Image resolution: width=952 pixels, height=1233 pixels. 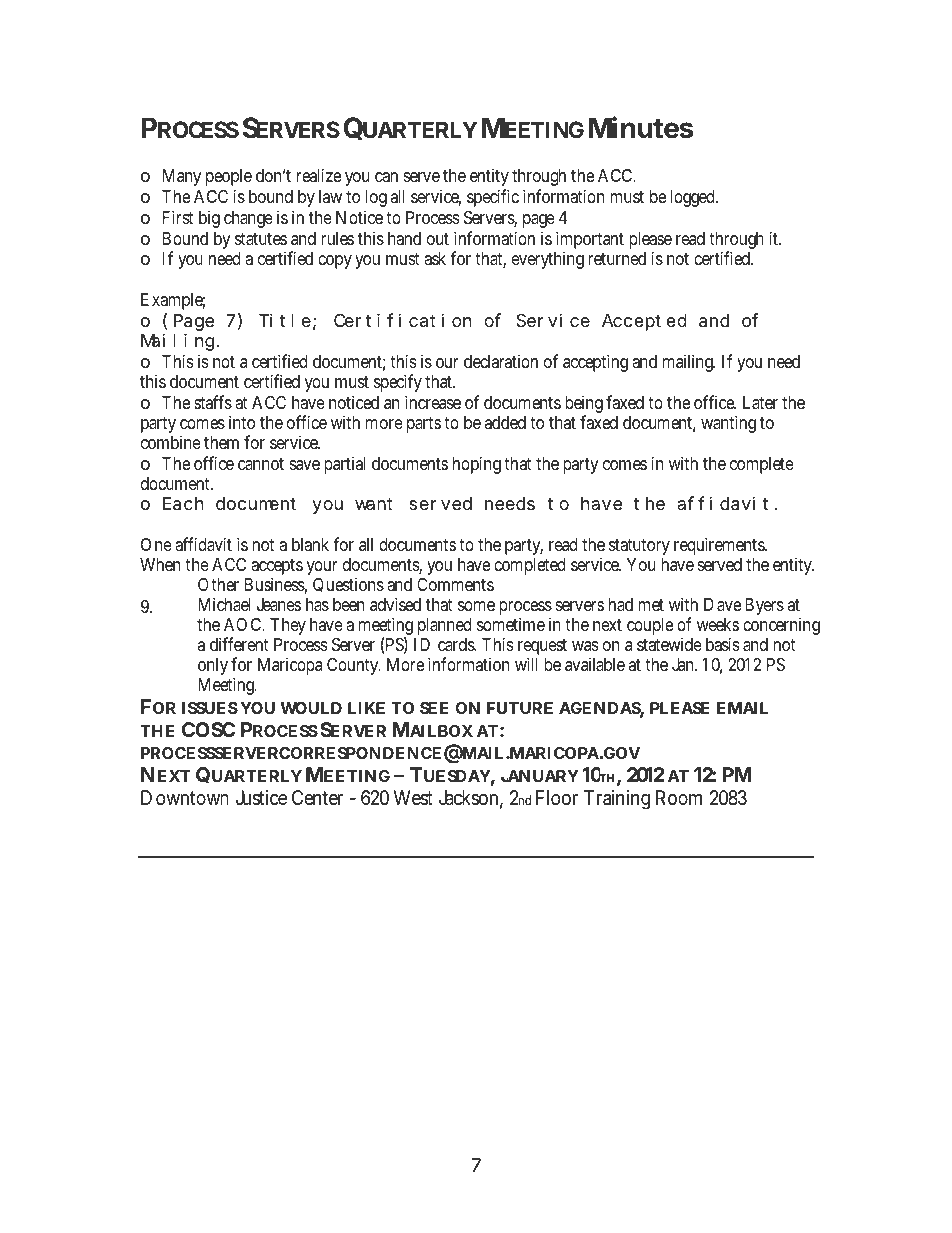 I want to click on Justice, so click(x=261, y=797).
